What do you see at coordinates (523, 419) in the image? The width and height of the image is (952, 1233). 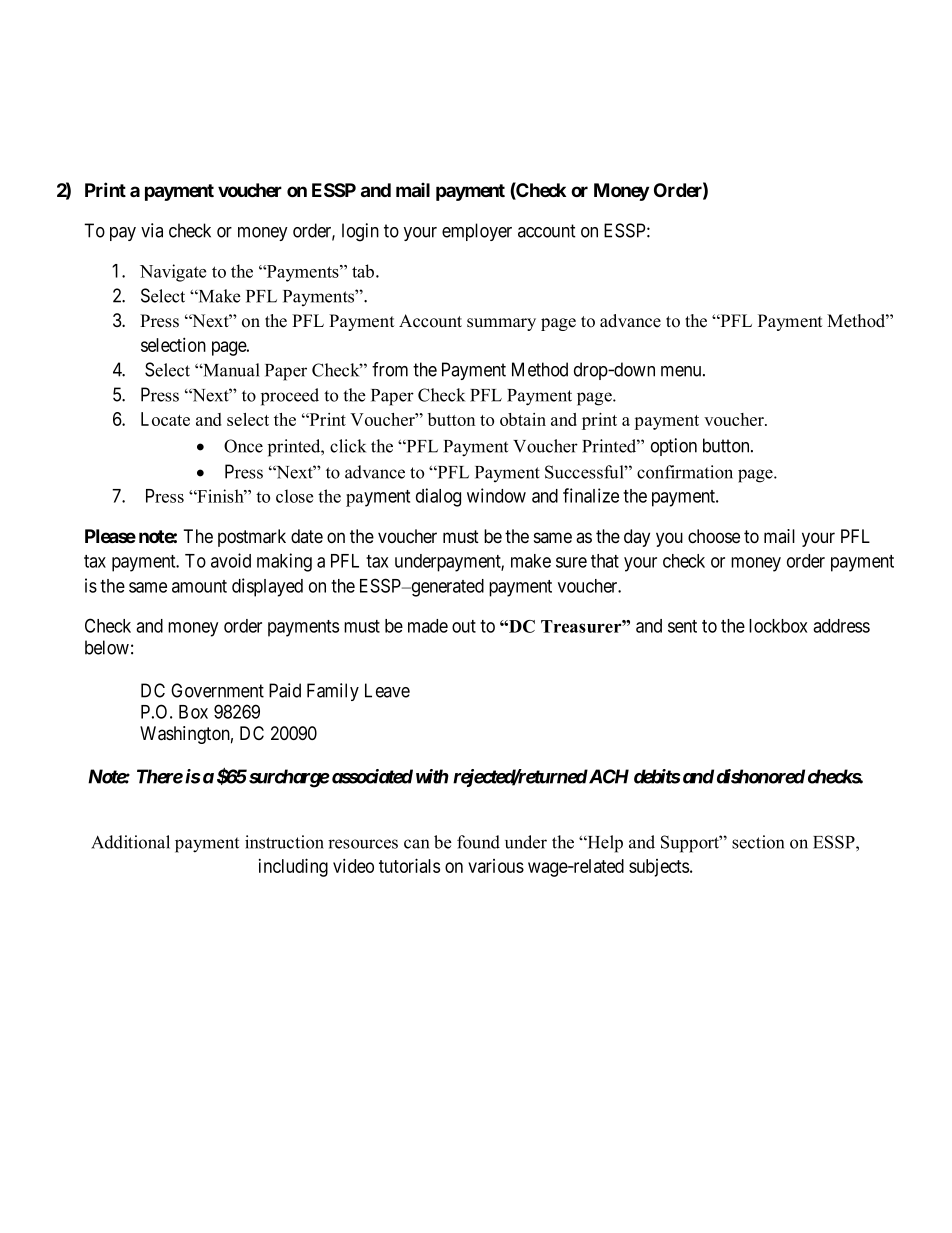 I see `obtain` at bounding box center [523, 419].
